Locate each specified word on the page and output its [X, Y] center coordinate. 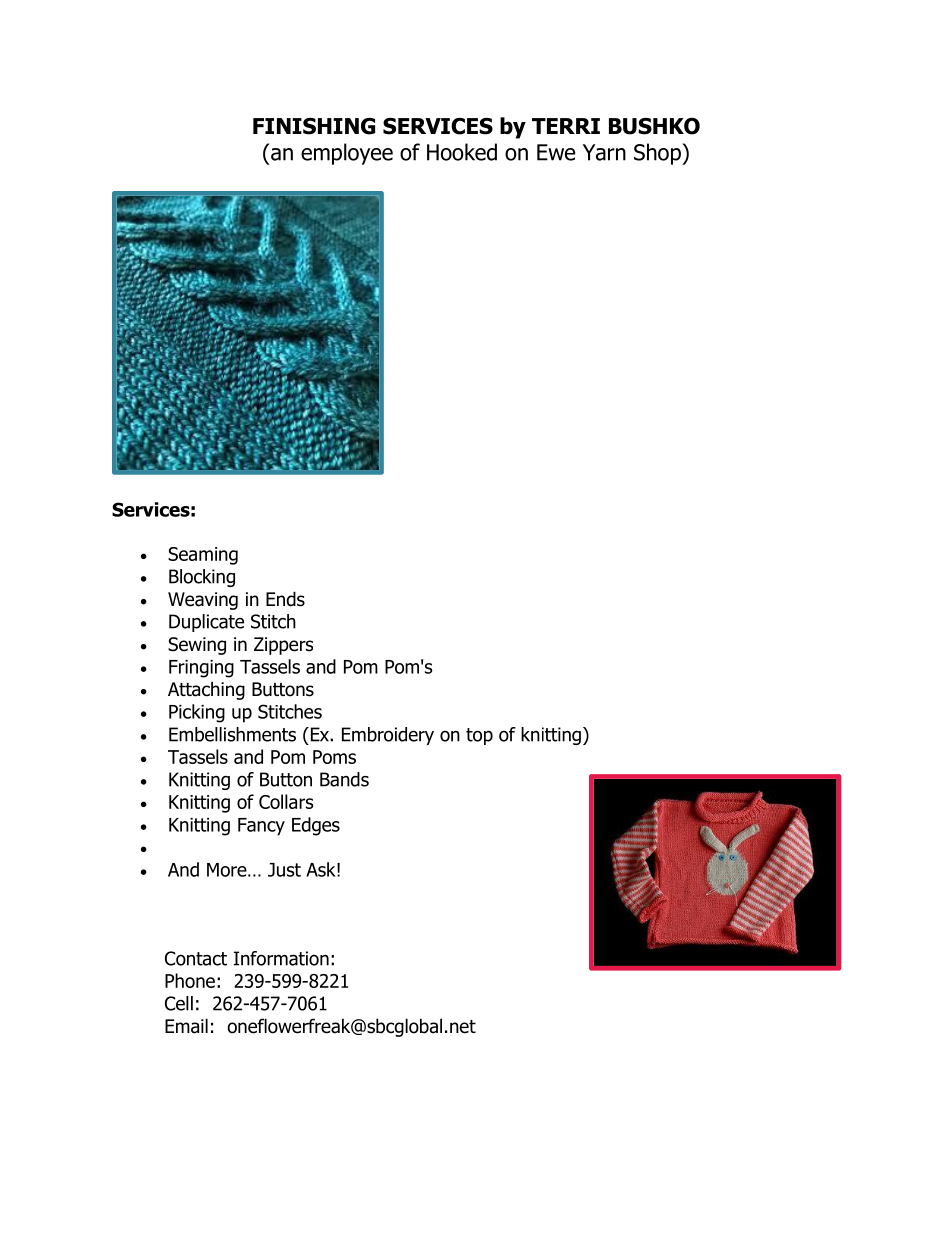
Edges [316, 826]
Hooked [462, 152]
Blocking [202, 578]
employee [347, 154]
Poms [334, 757]
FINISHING [314, 126]
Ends [285, 599]
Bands [344, 779]
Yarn [604, 152]
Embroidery [388, 736]
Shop [658, 154]
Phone [190, 980]
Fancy [261, 827]
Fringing [201, 669]
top [479, 736]
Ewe [556, 152]
